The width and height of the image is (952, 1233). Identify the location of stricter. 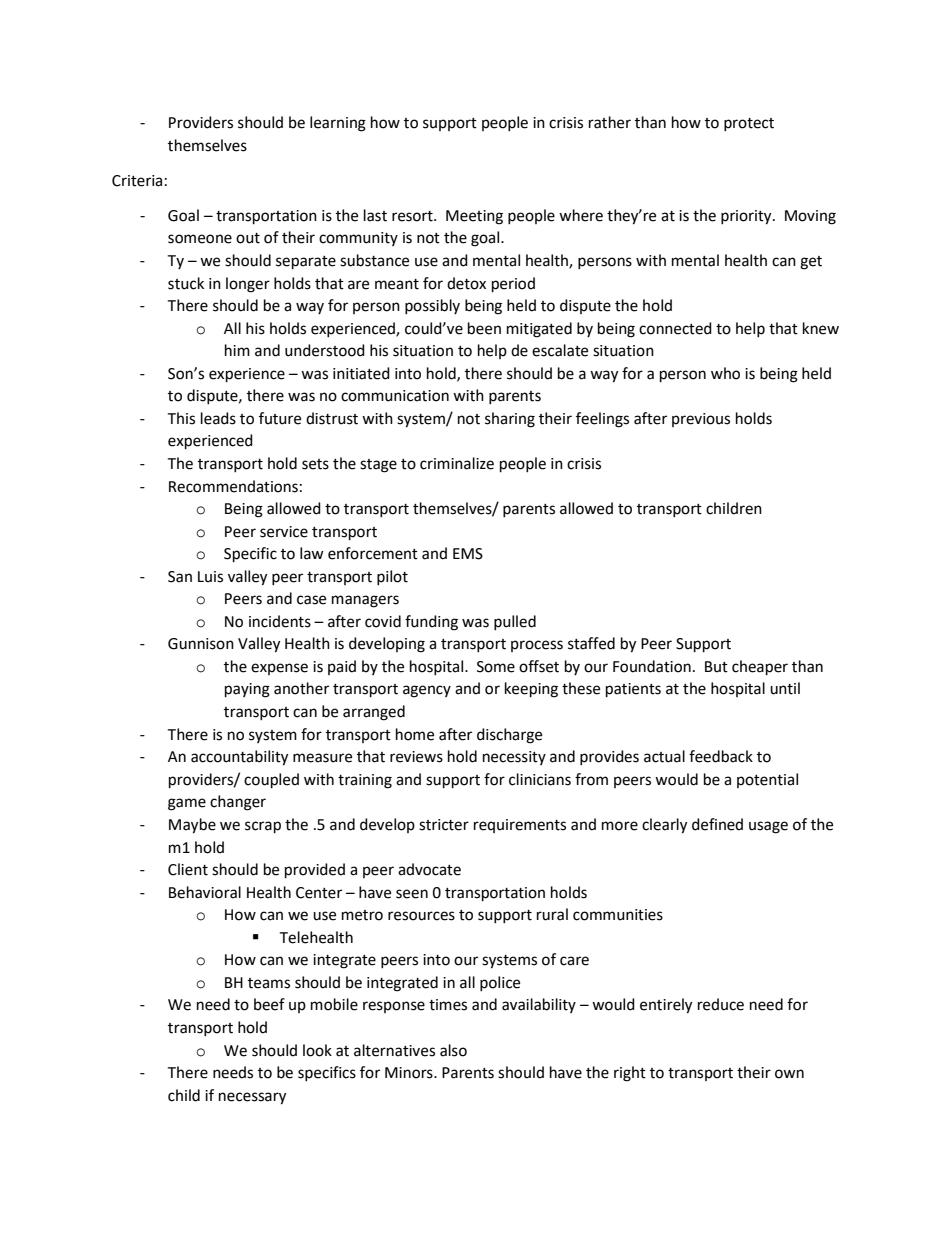
(444, 825).
